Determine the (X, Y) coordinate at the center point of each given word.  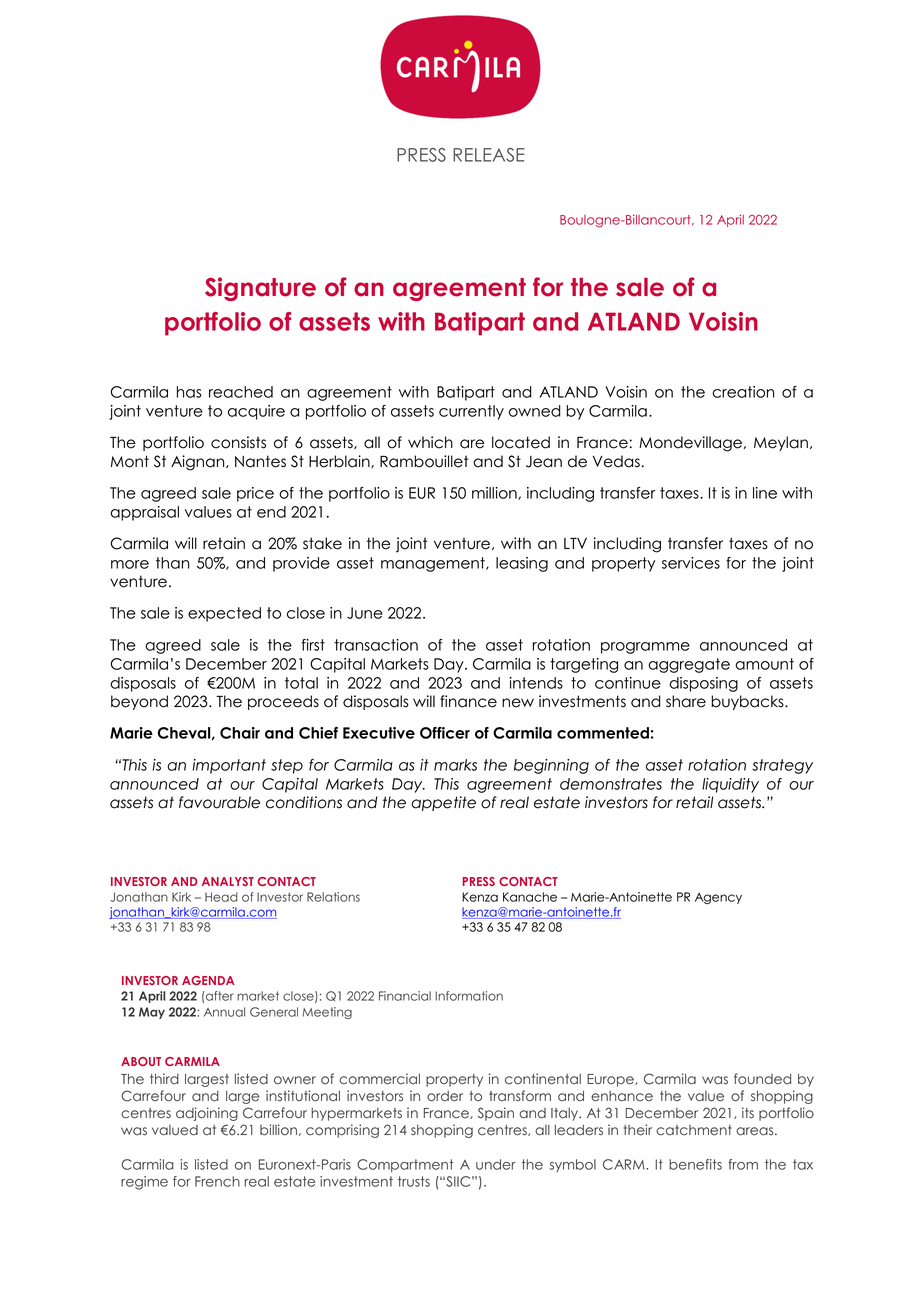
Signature (260, 289)
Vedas (616, 461)
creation (743, 392)
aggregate (689, 665)
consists (238, 442)
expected (224, 614)
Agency (718, 898)
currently (471, 412)
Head (221, 897)
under (496, 1164)
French (217, 1181)
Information (469, 996)
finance (468, 701)
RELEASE (489, 155)
